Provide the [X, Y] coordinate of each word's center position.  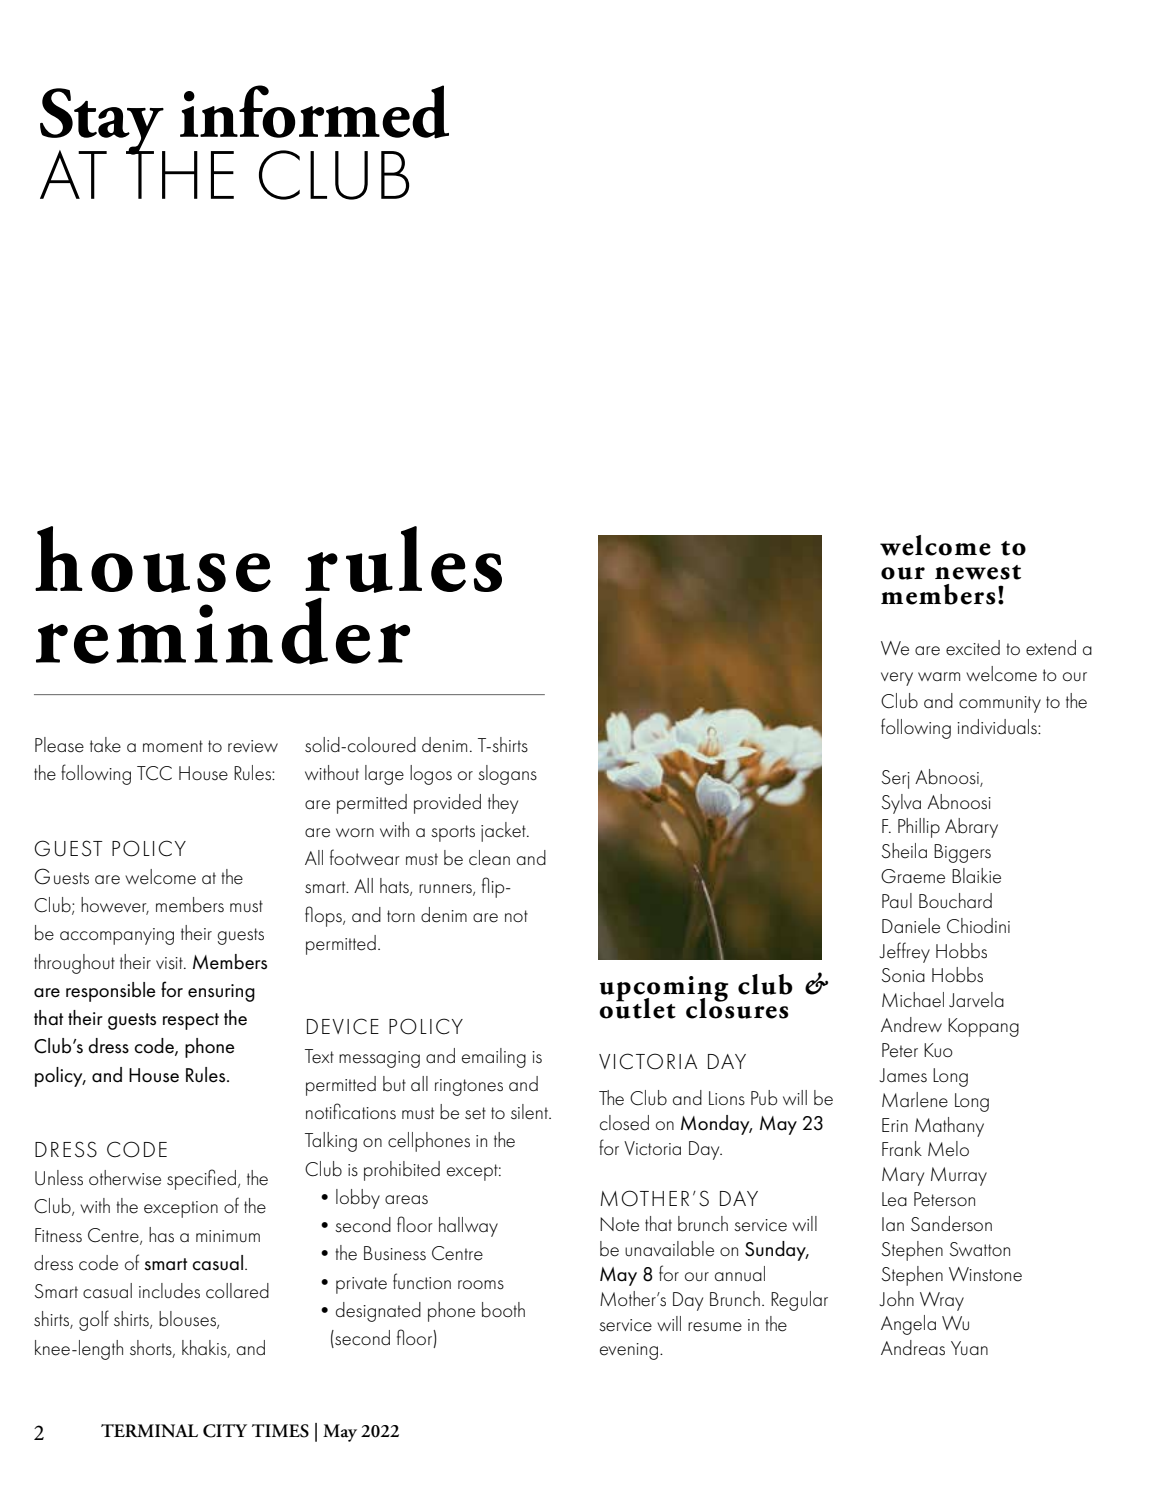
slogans [507, 775]
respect [191, 1021]
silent [530, 1112]
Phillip [919, 828]
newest [978, 572]
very [897, 679]
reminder [223, 631]
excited [973, 648]
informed [314, 112]
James [903, 1075]
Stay [103, 122]
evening [630, 1351]
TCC [154, 773]
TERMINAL [149, 1430]
